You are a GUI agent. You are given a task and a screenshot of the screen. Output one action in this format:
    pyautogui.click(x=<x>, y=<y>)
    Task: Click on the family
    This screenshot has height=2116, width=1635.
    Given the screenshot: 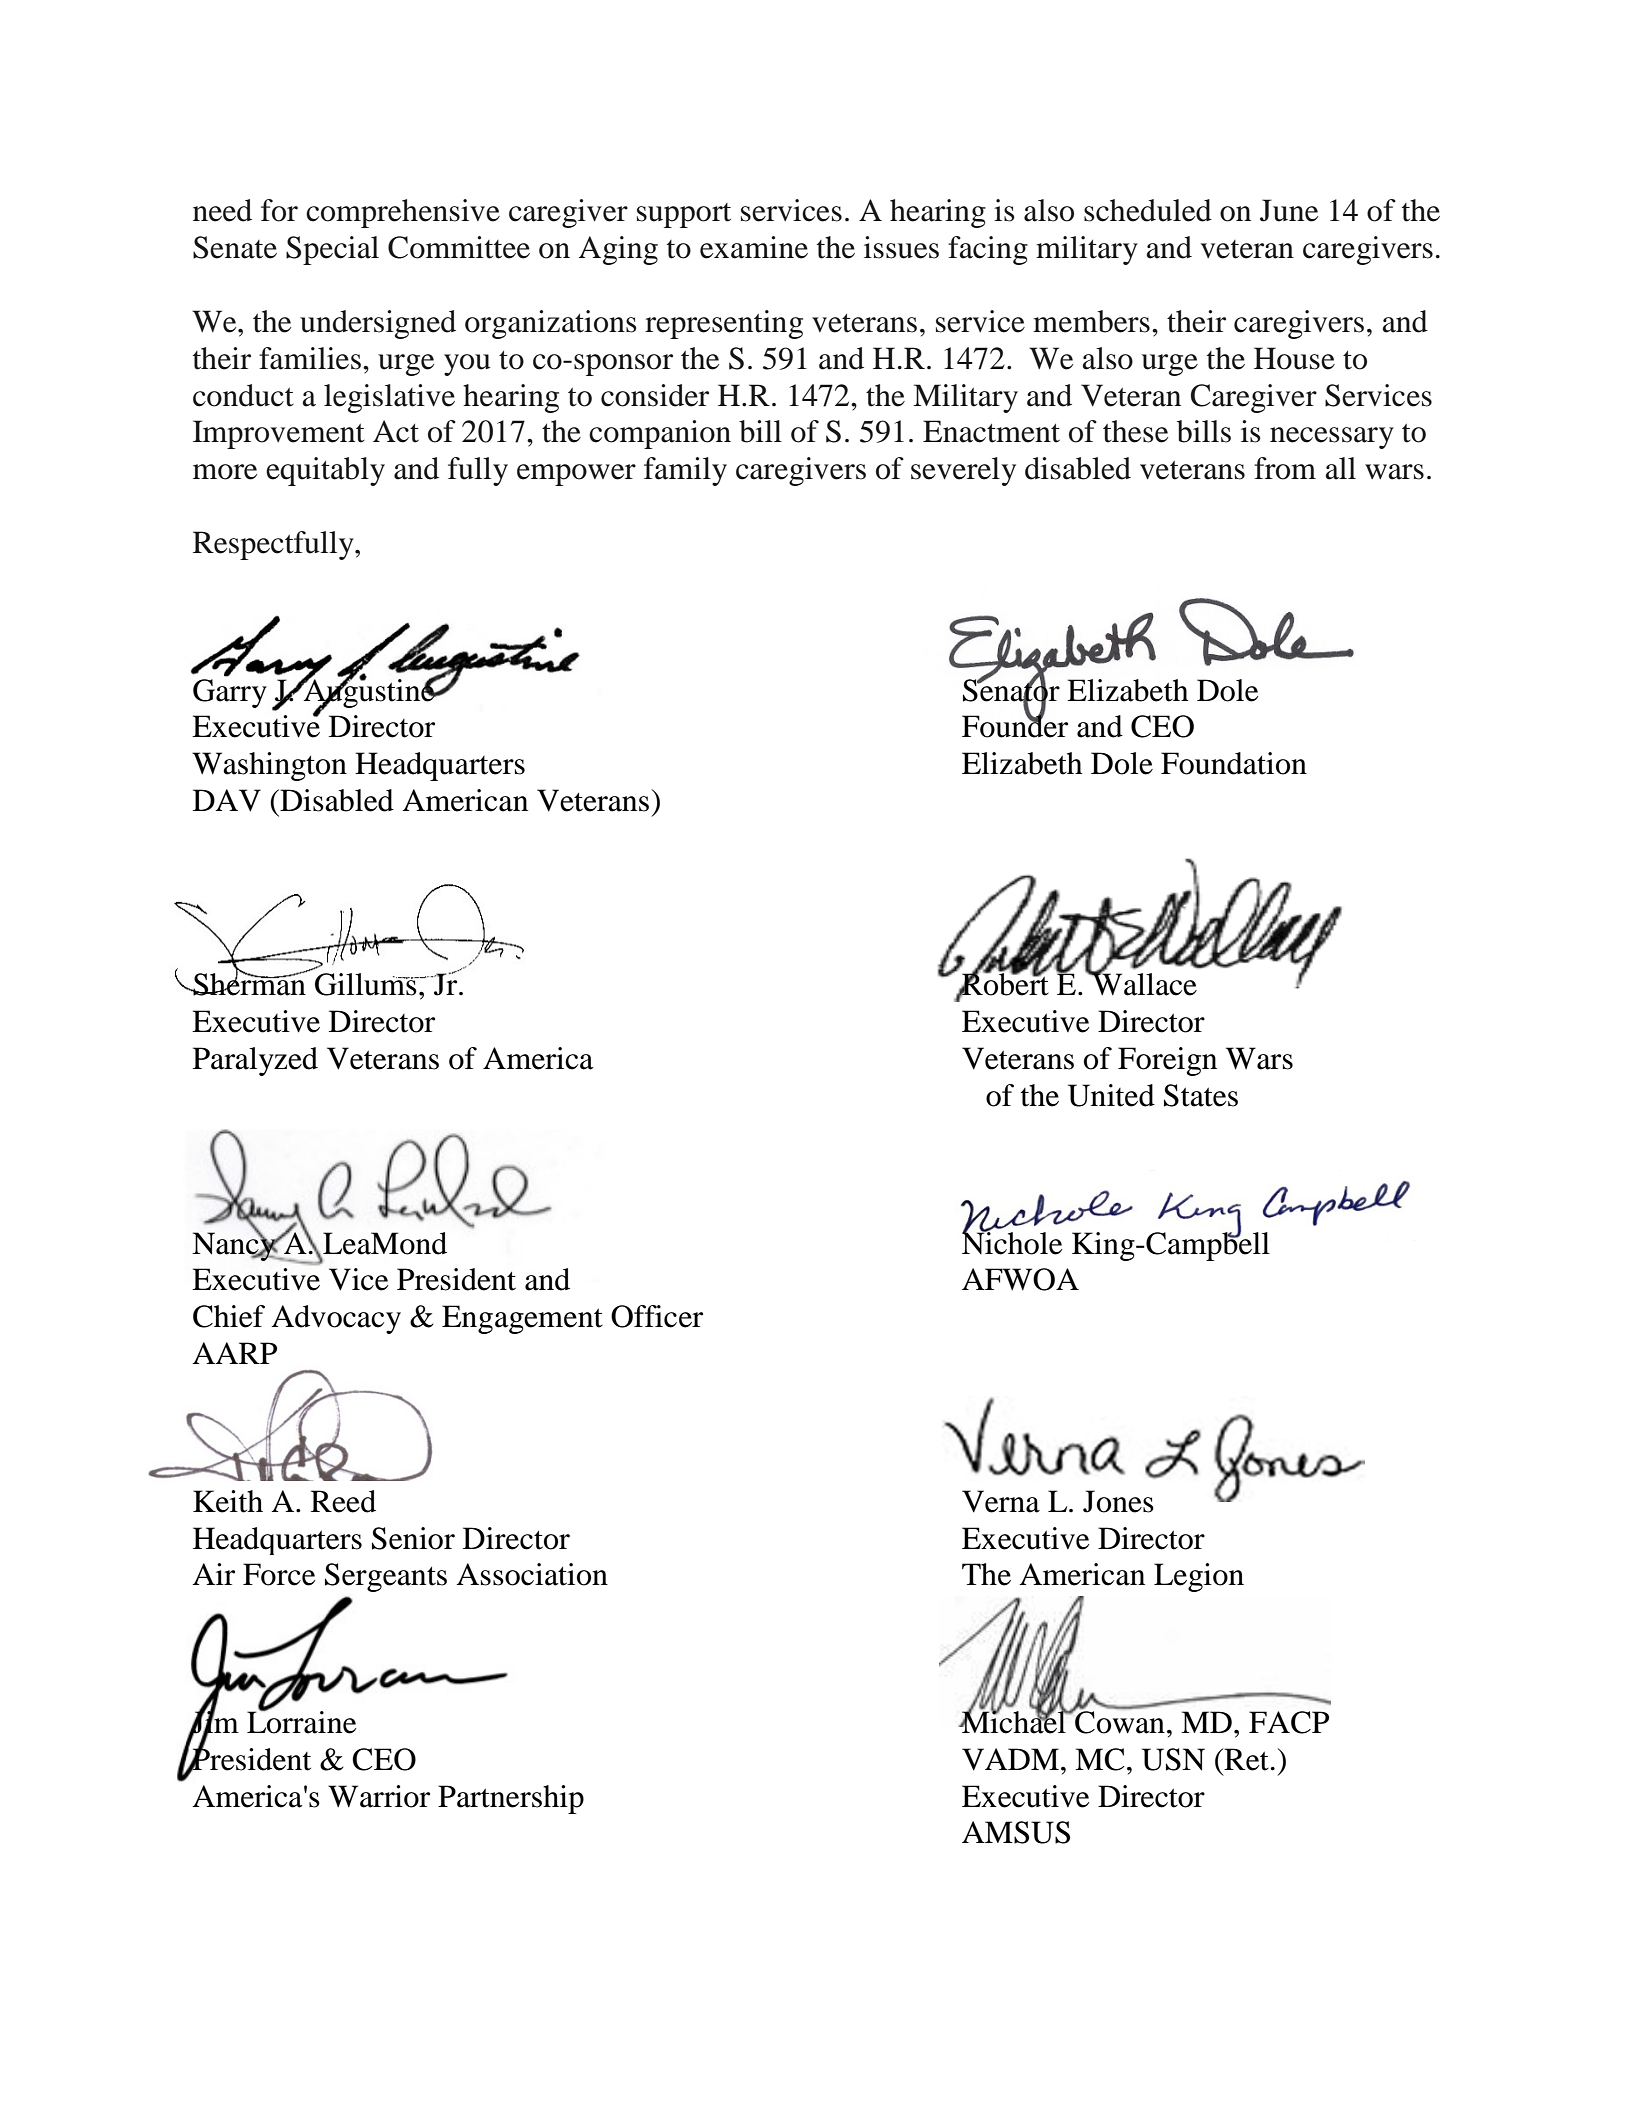 What is the action you would take?
    pyautogui.click(x=685, y=471)
